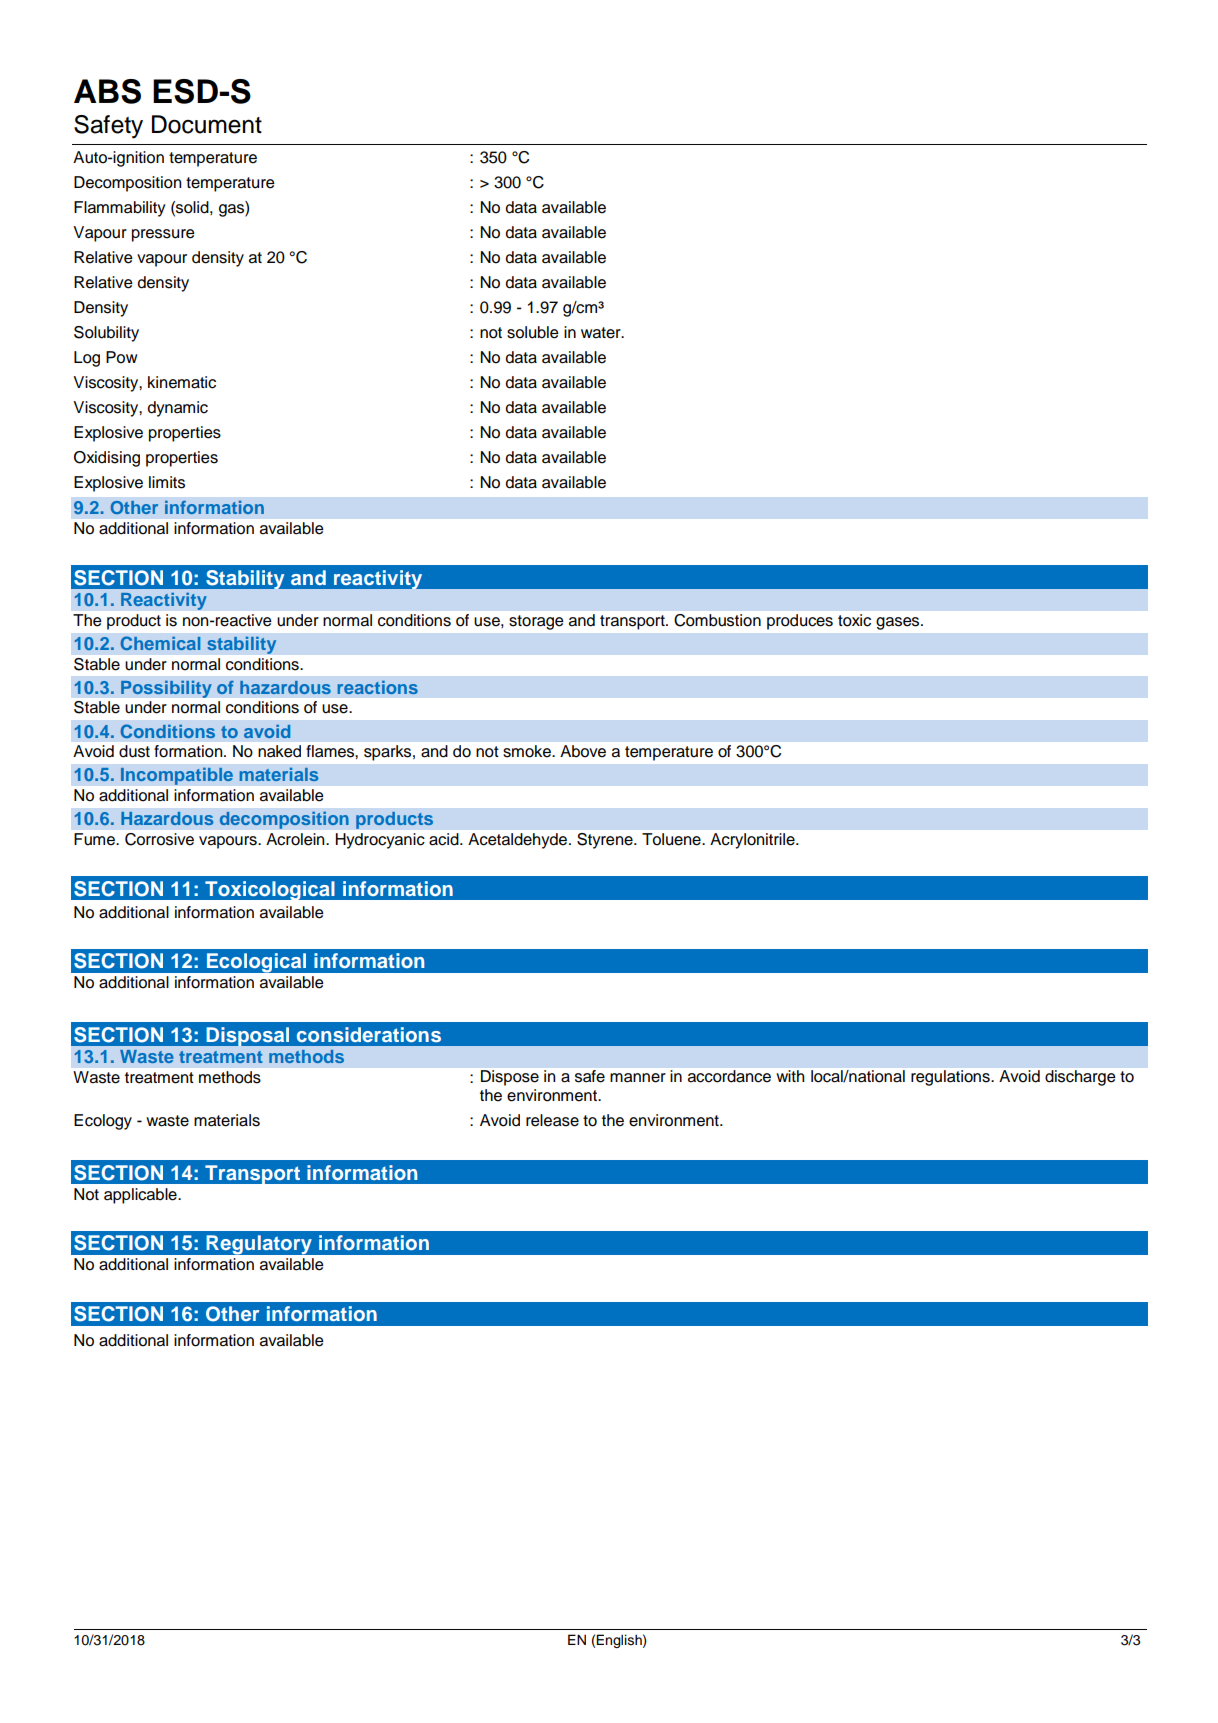 The height and width of the image is (1723, 1218). I want to click on Corrosive, so click(159, 839).
